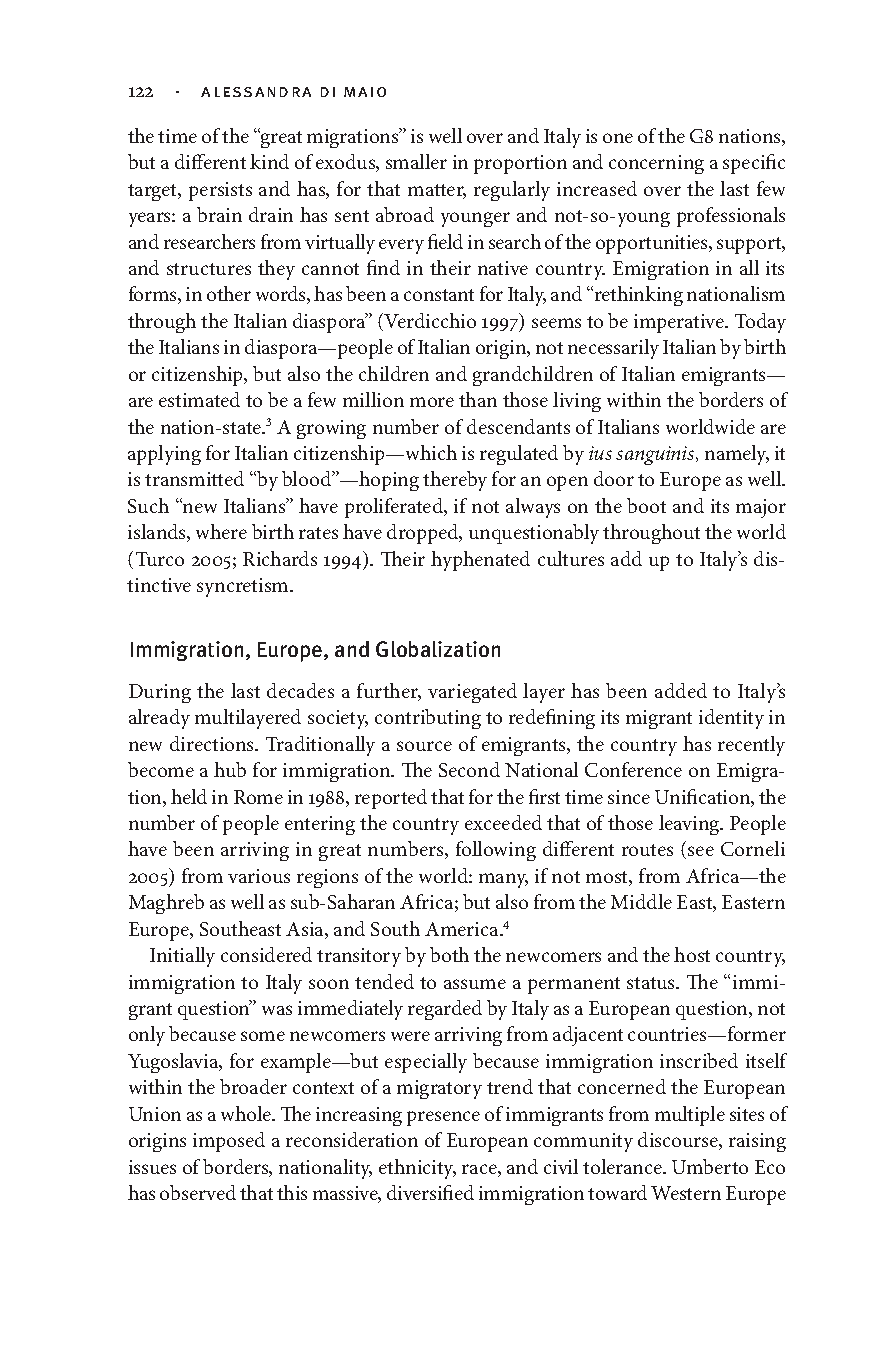 This screenshot has height=1354, width=896. Describe the element at coordinates (269, 161) in the screenshot. I see `kind` at that location.
